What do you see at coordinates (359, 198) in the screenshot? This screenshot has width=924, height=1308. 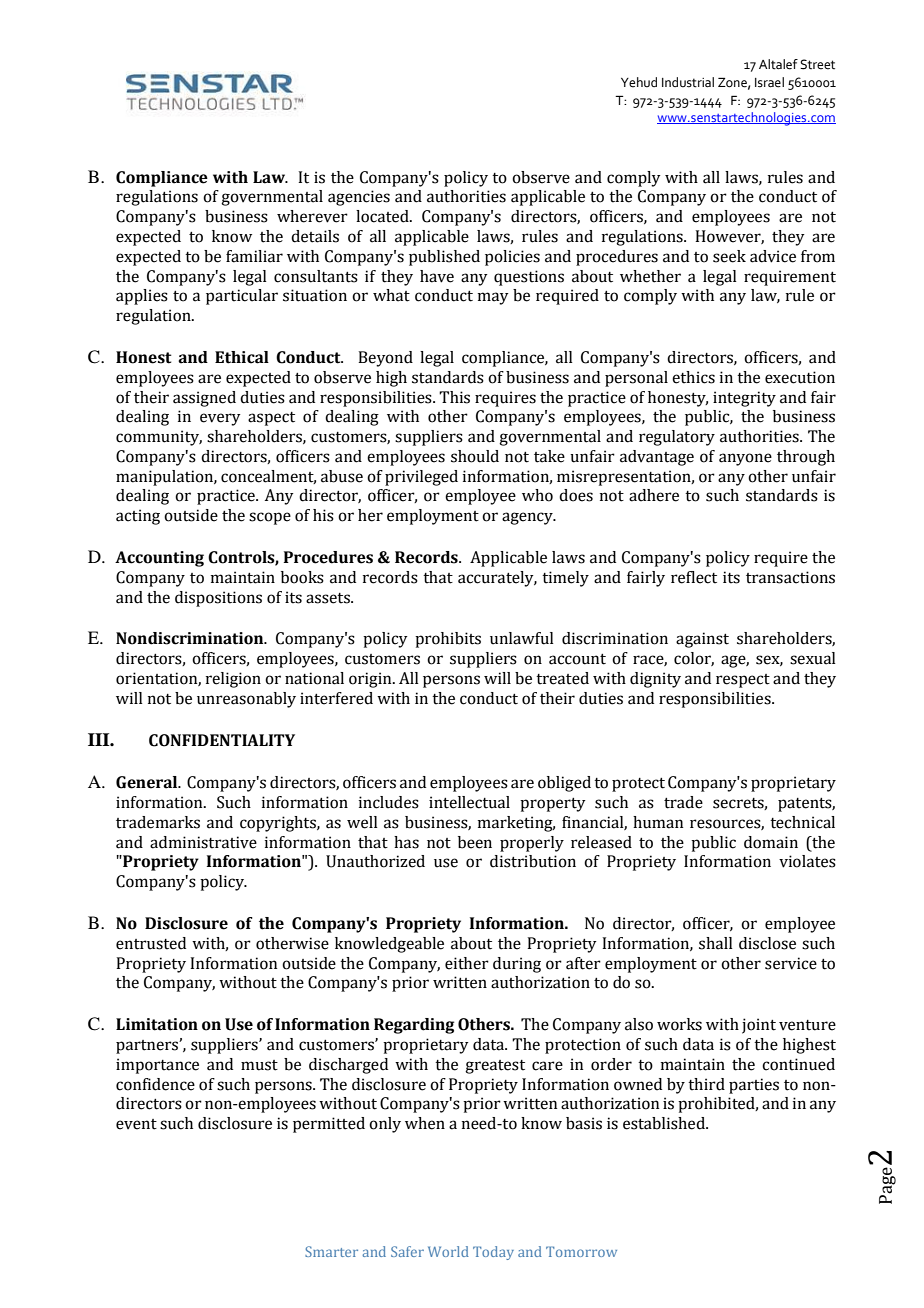 I see `agencies` at bounding box center [359, 198].
